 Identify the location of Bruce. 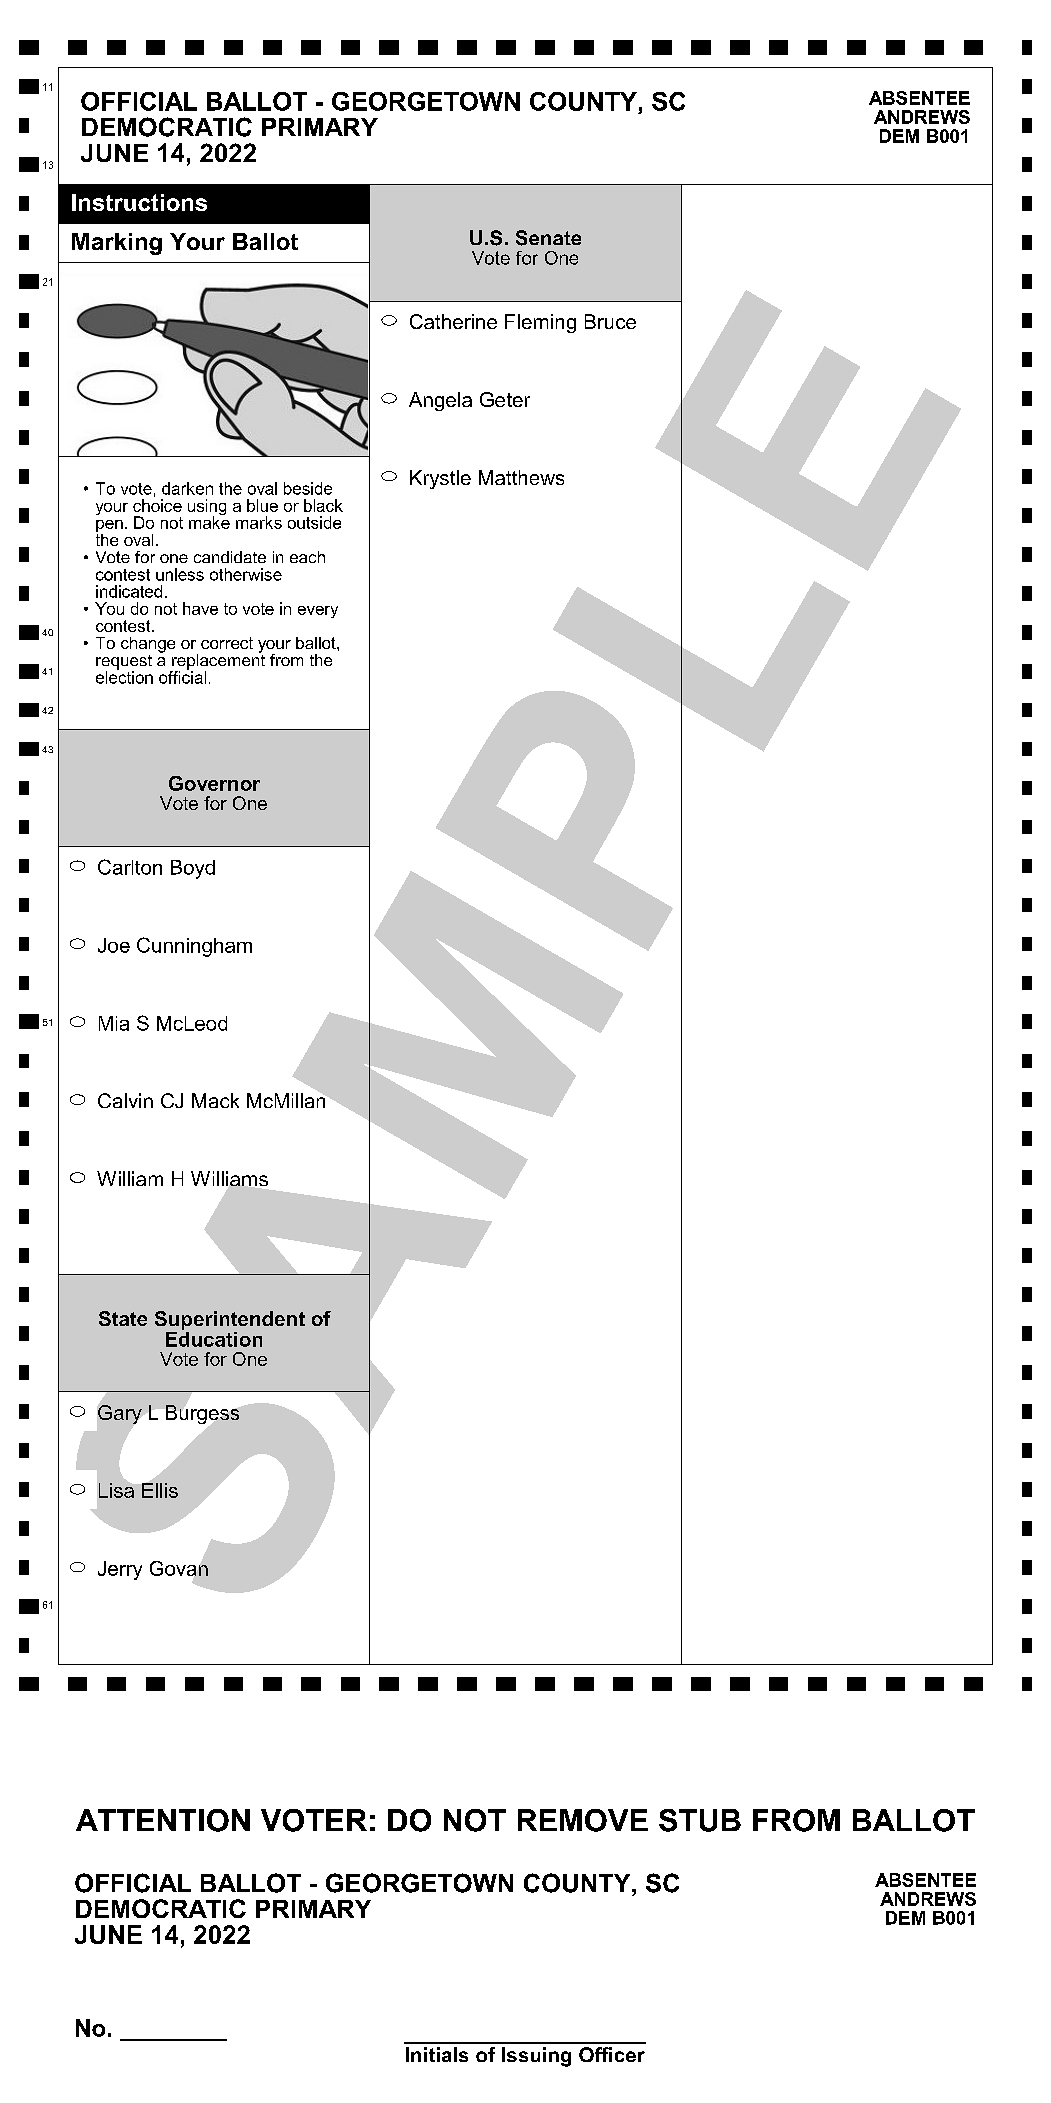
(610, 321).
